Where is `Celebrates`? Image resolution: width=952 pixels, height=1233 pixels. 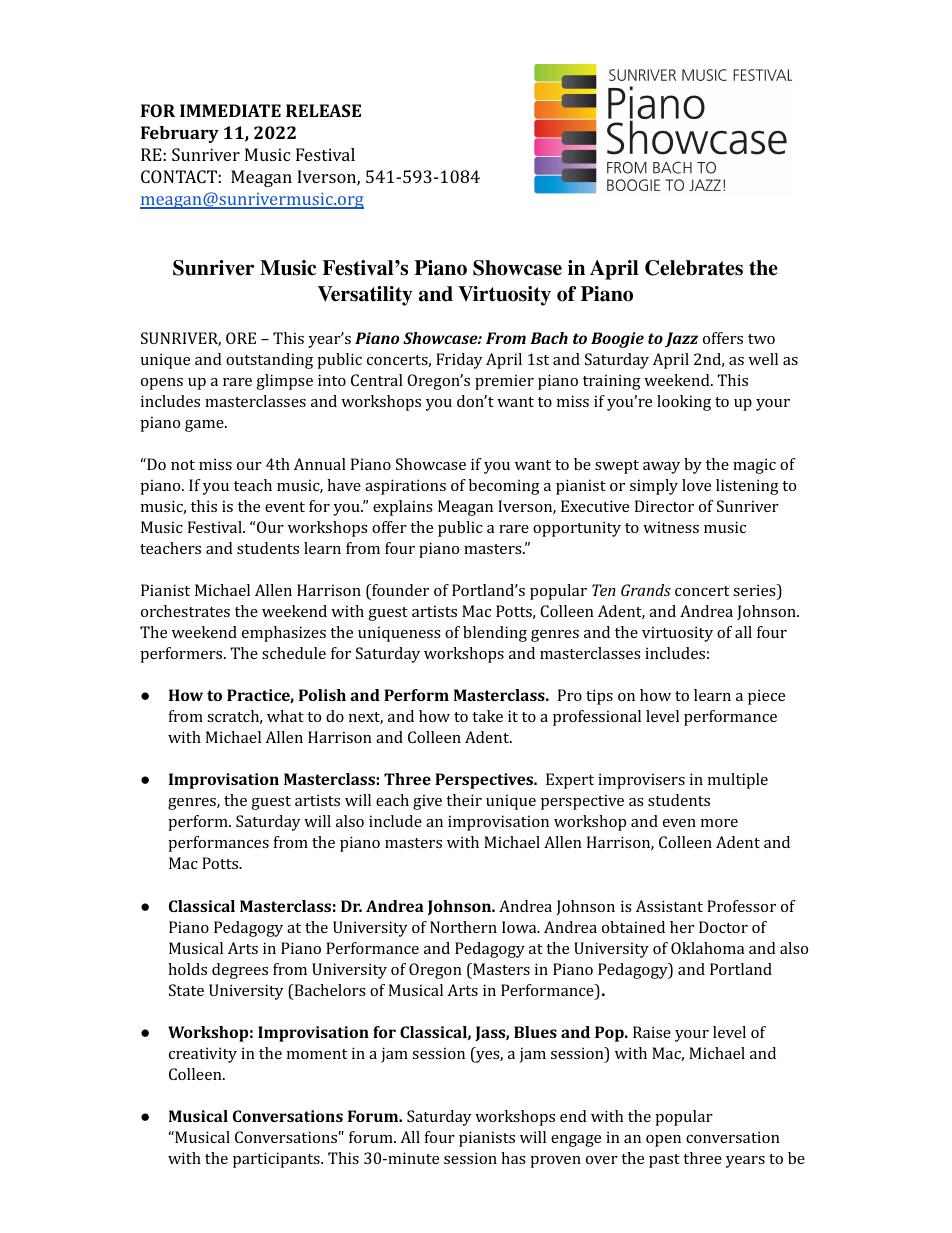 Celebrates is located at coordinates (694, 268).
